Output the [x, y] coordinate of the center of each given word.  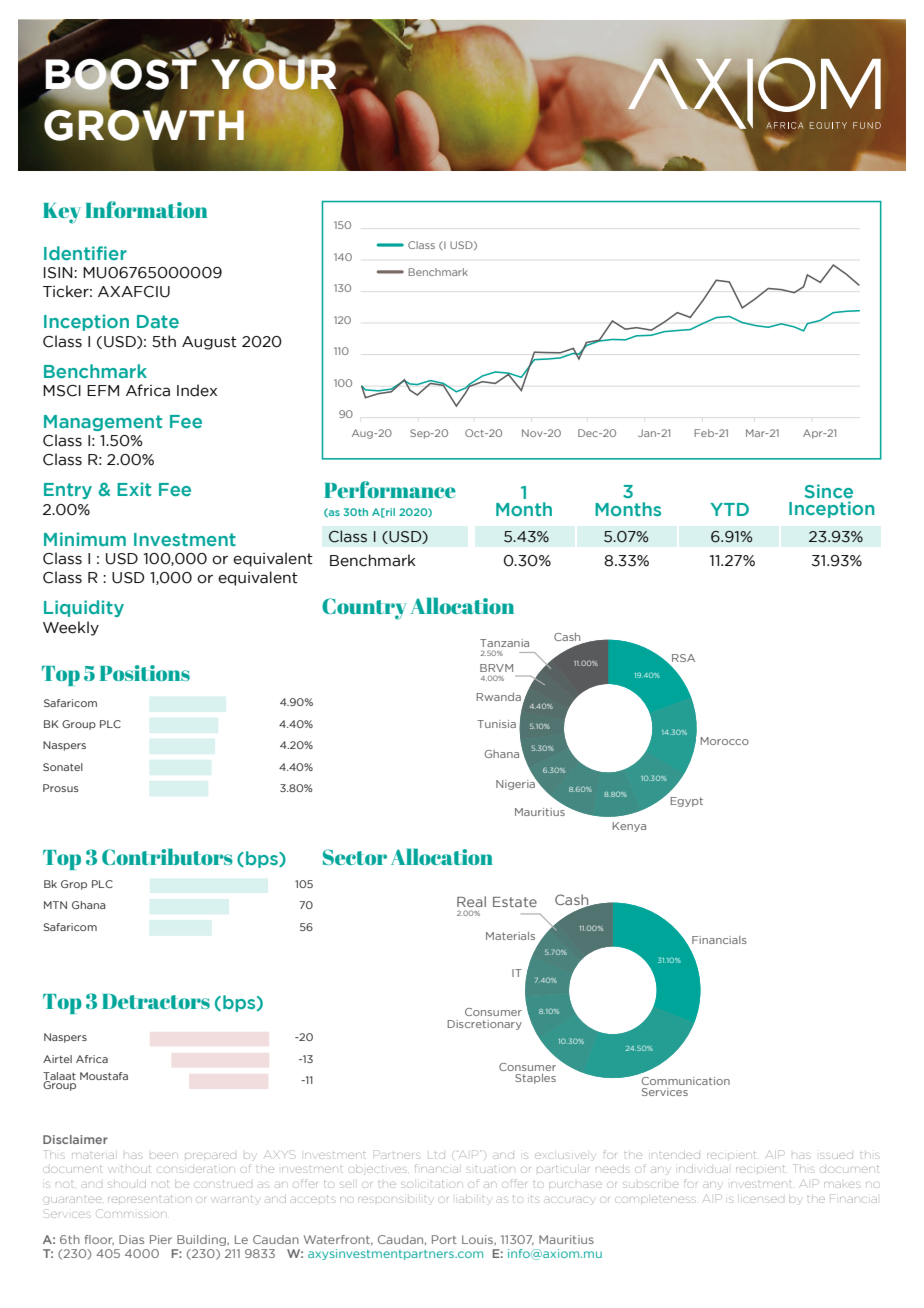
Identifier [85, 253]
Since [829, 491]
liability [474, 1199]
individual [703, 1170]
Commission [130, 1213]
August [209, 343]
